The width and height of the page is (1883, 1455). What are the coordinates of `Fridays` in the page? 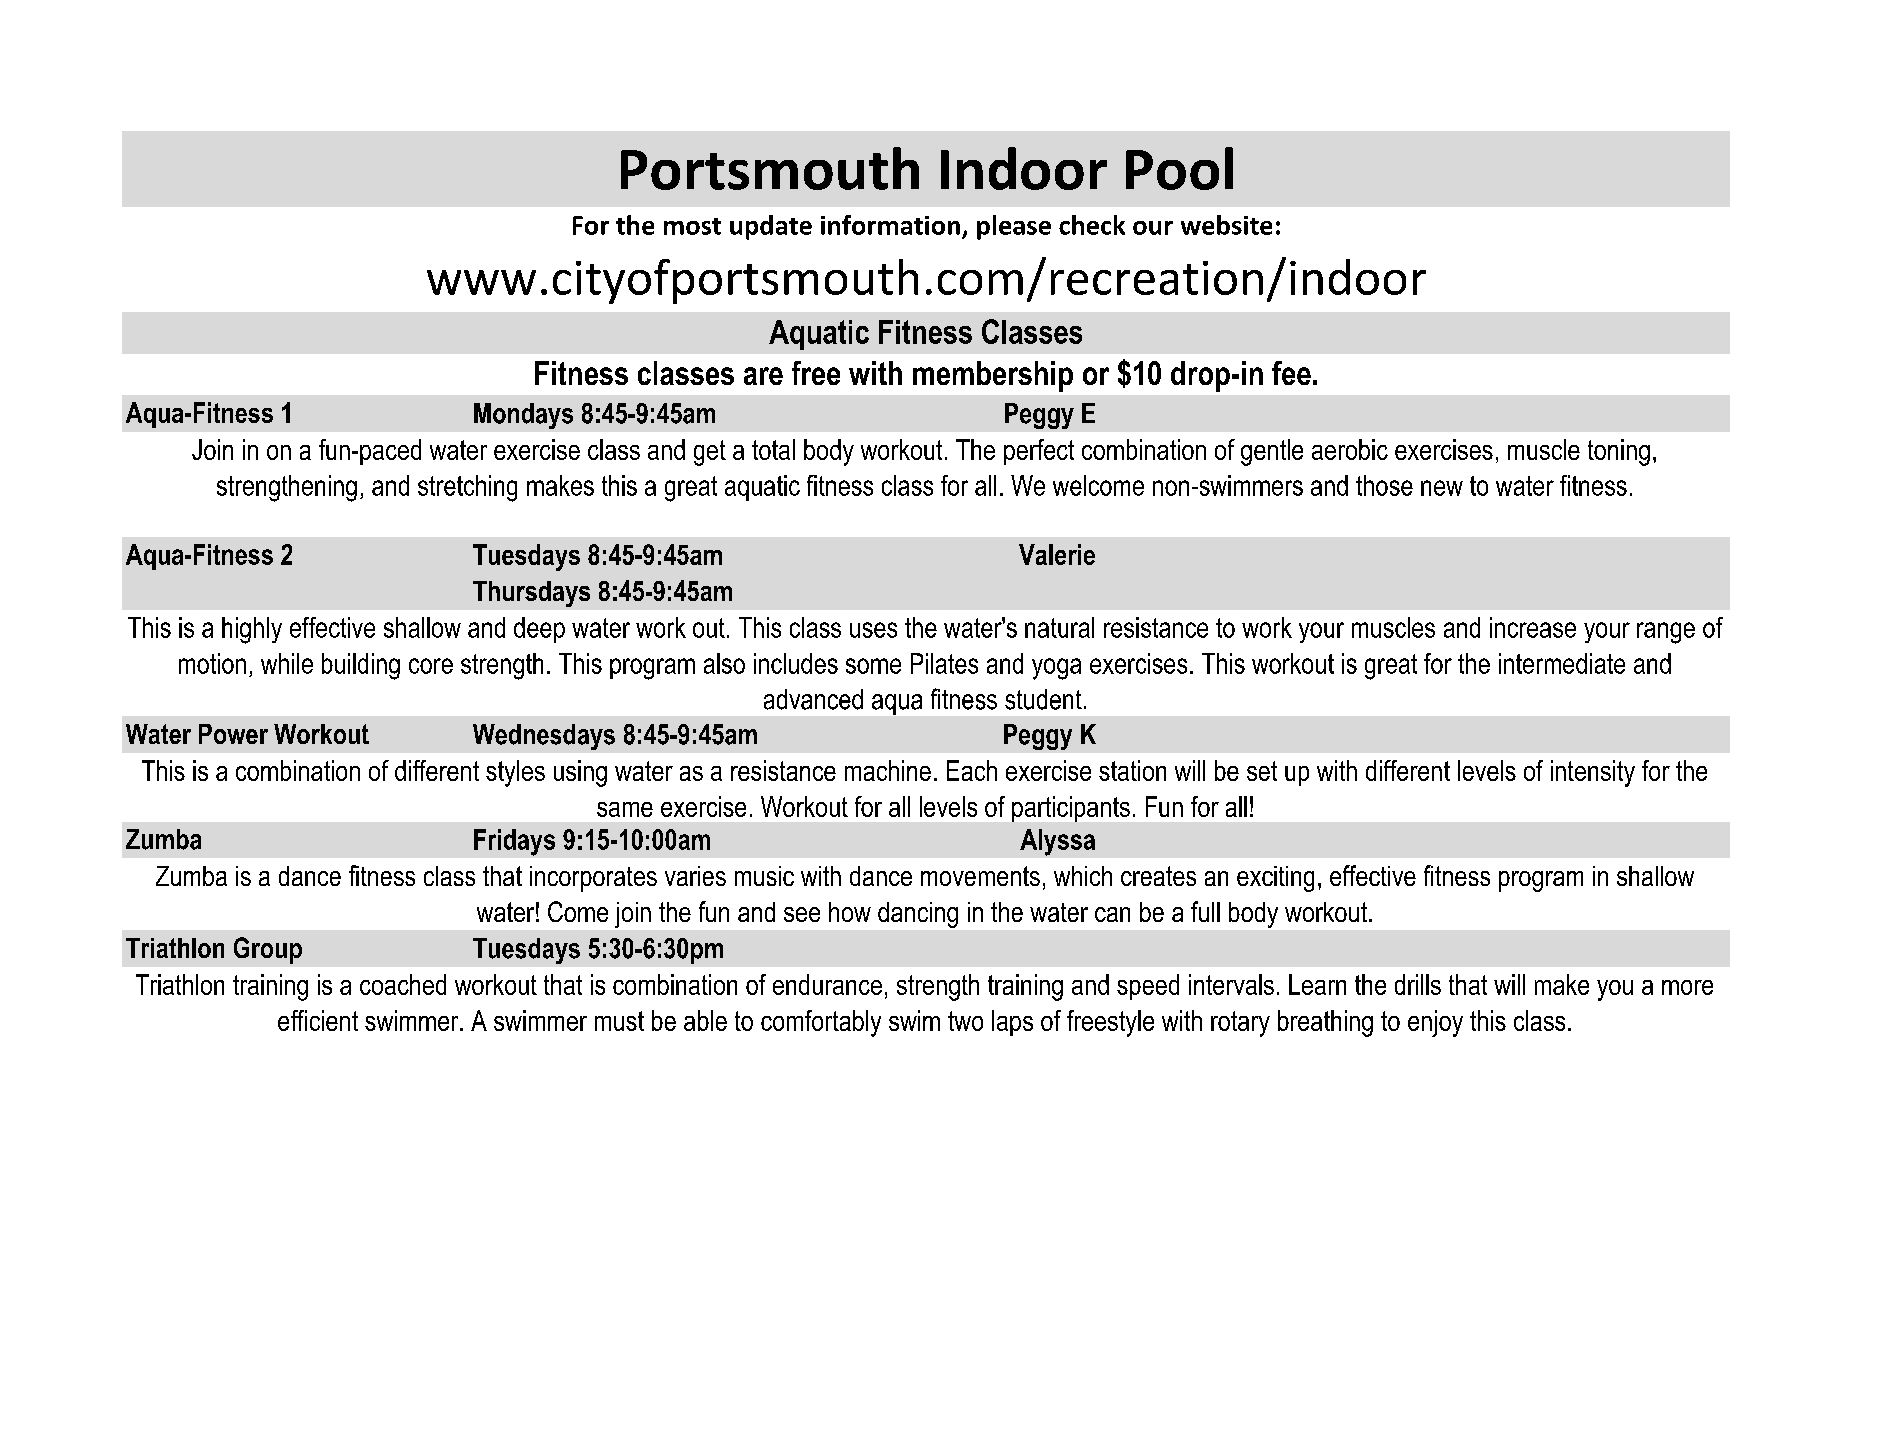 It's located at (514, 842).
